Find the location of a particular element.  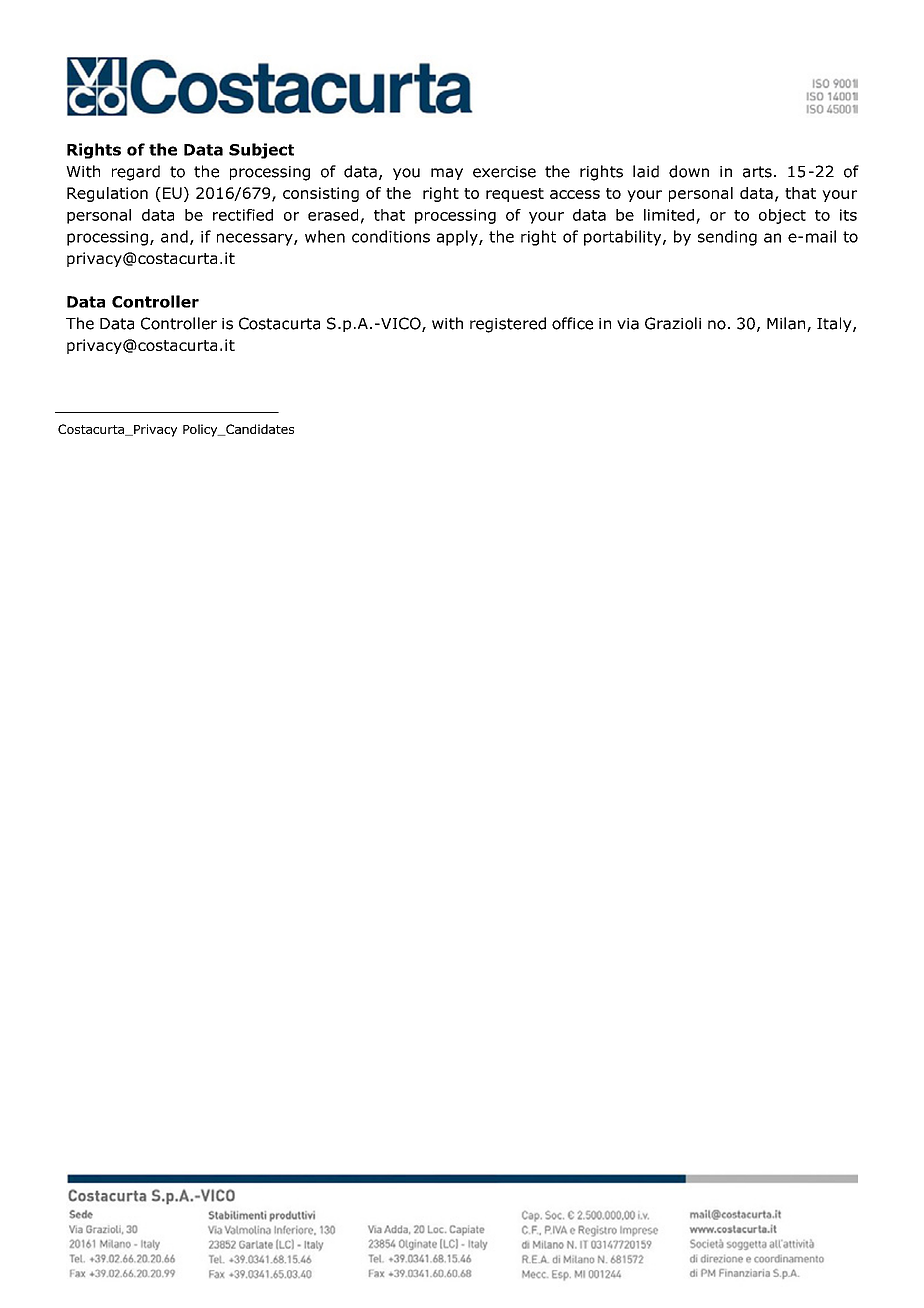

request is located at coordinates (515, 195).
